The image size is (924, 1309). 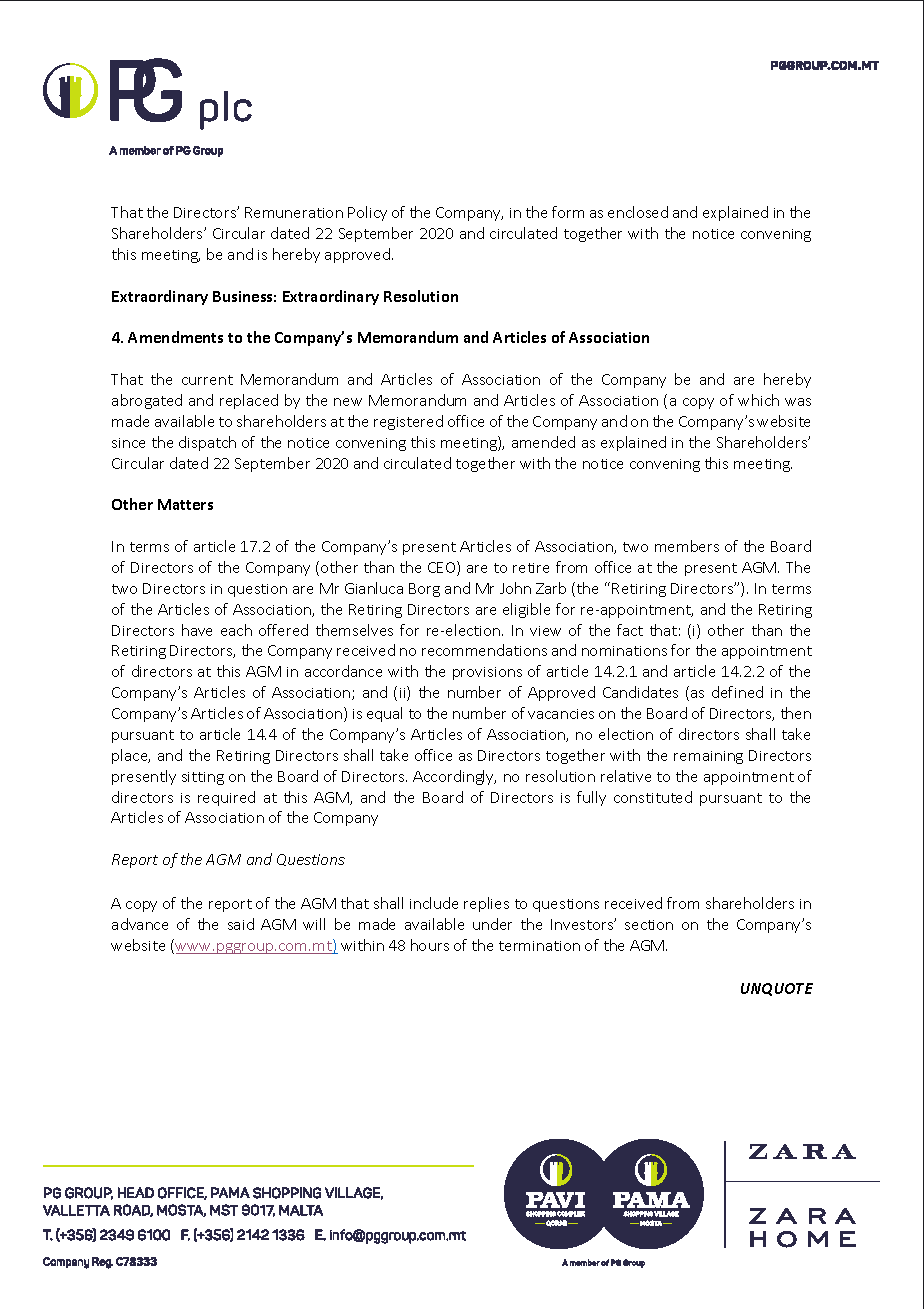 I want to click on Remuneration, so click(x=294, y=212).
